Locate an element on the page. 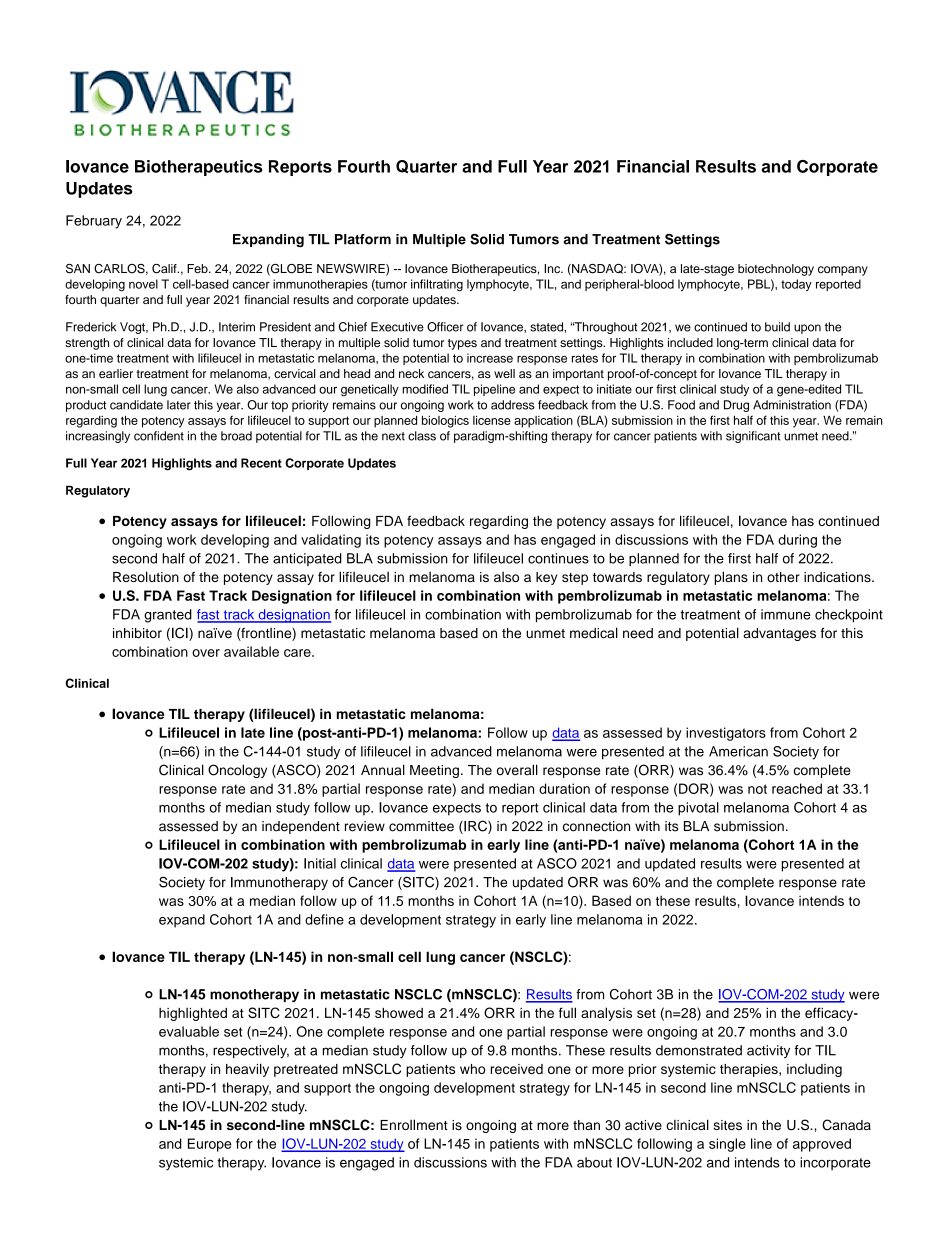 Image resolution: width=952 pixels, height=1233 pixels. infiltrating is located at coordinates (437, 285).
